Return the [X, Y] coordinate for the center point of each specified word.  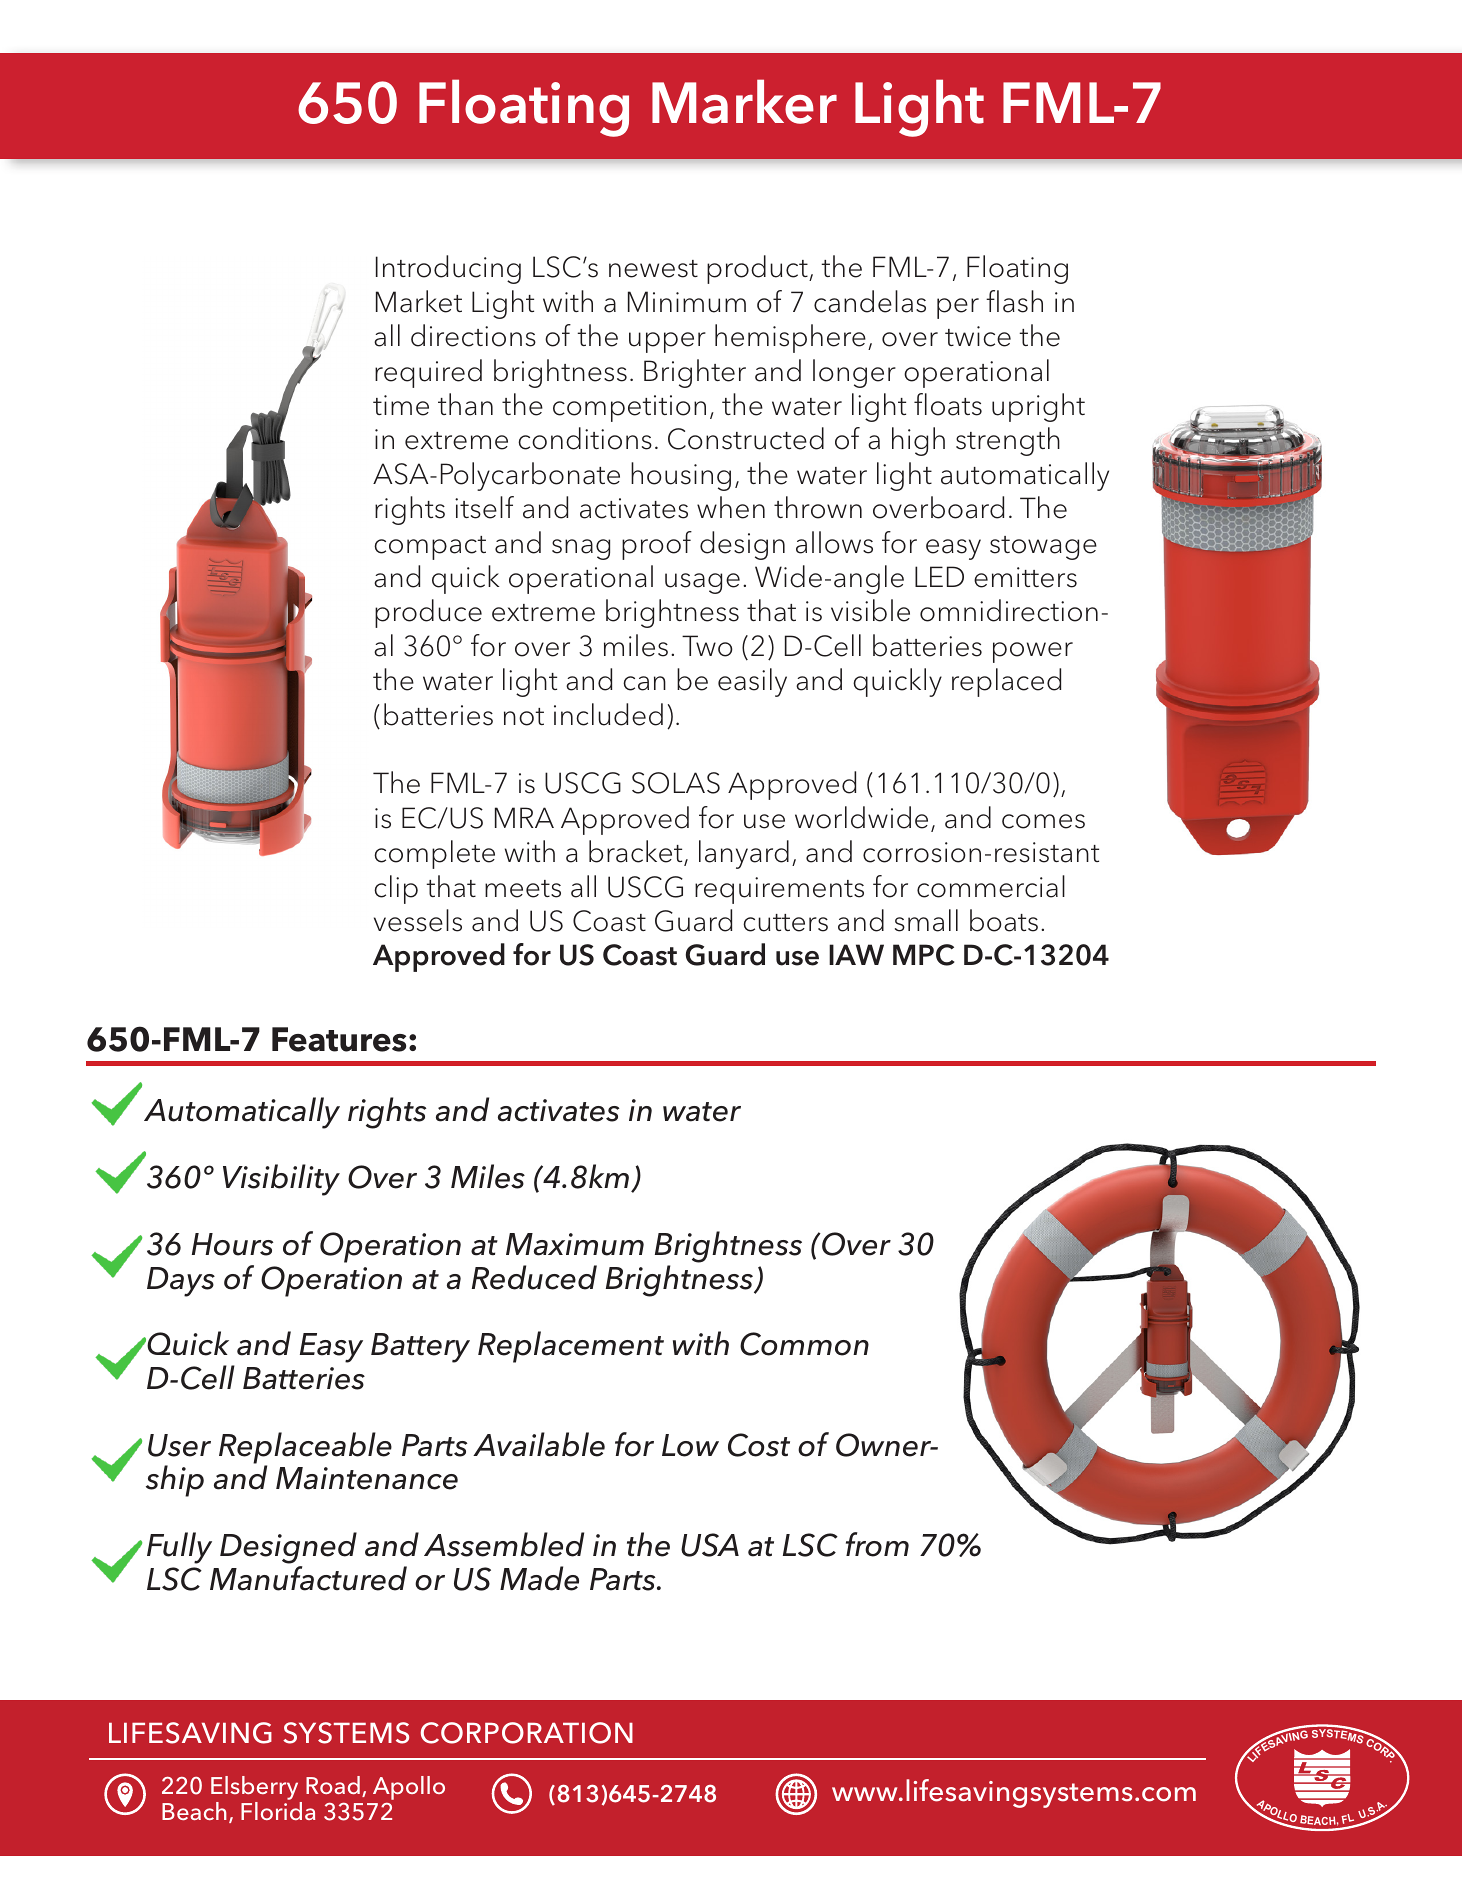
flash [1014, 301]
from [877, 1544]
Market [419, 301]
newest [653, 269]
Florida [278, 1811]
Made [539, 1578]
